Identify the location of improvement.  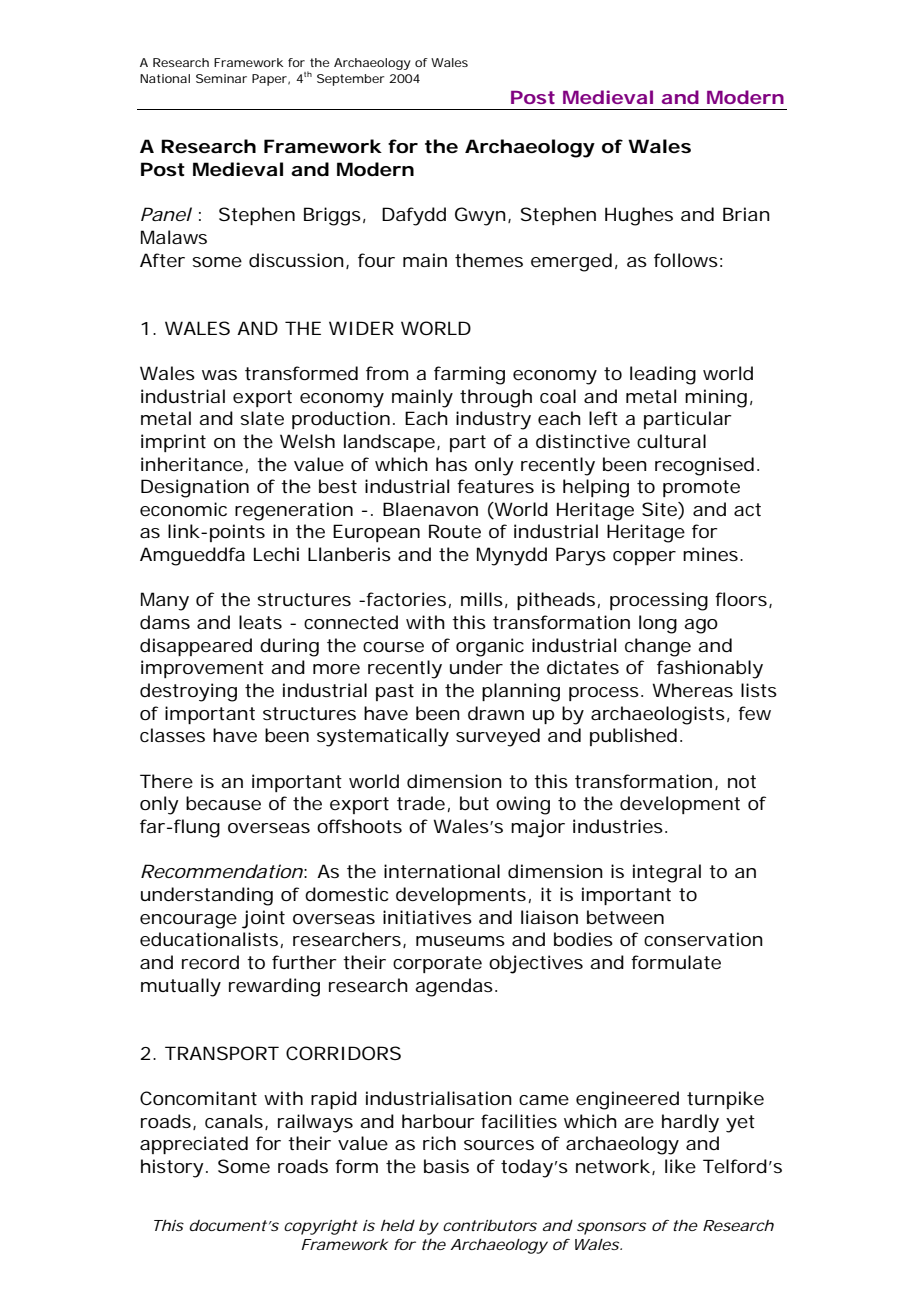
(202, 669).
